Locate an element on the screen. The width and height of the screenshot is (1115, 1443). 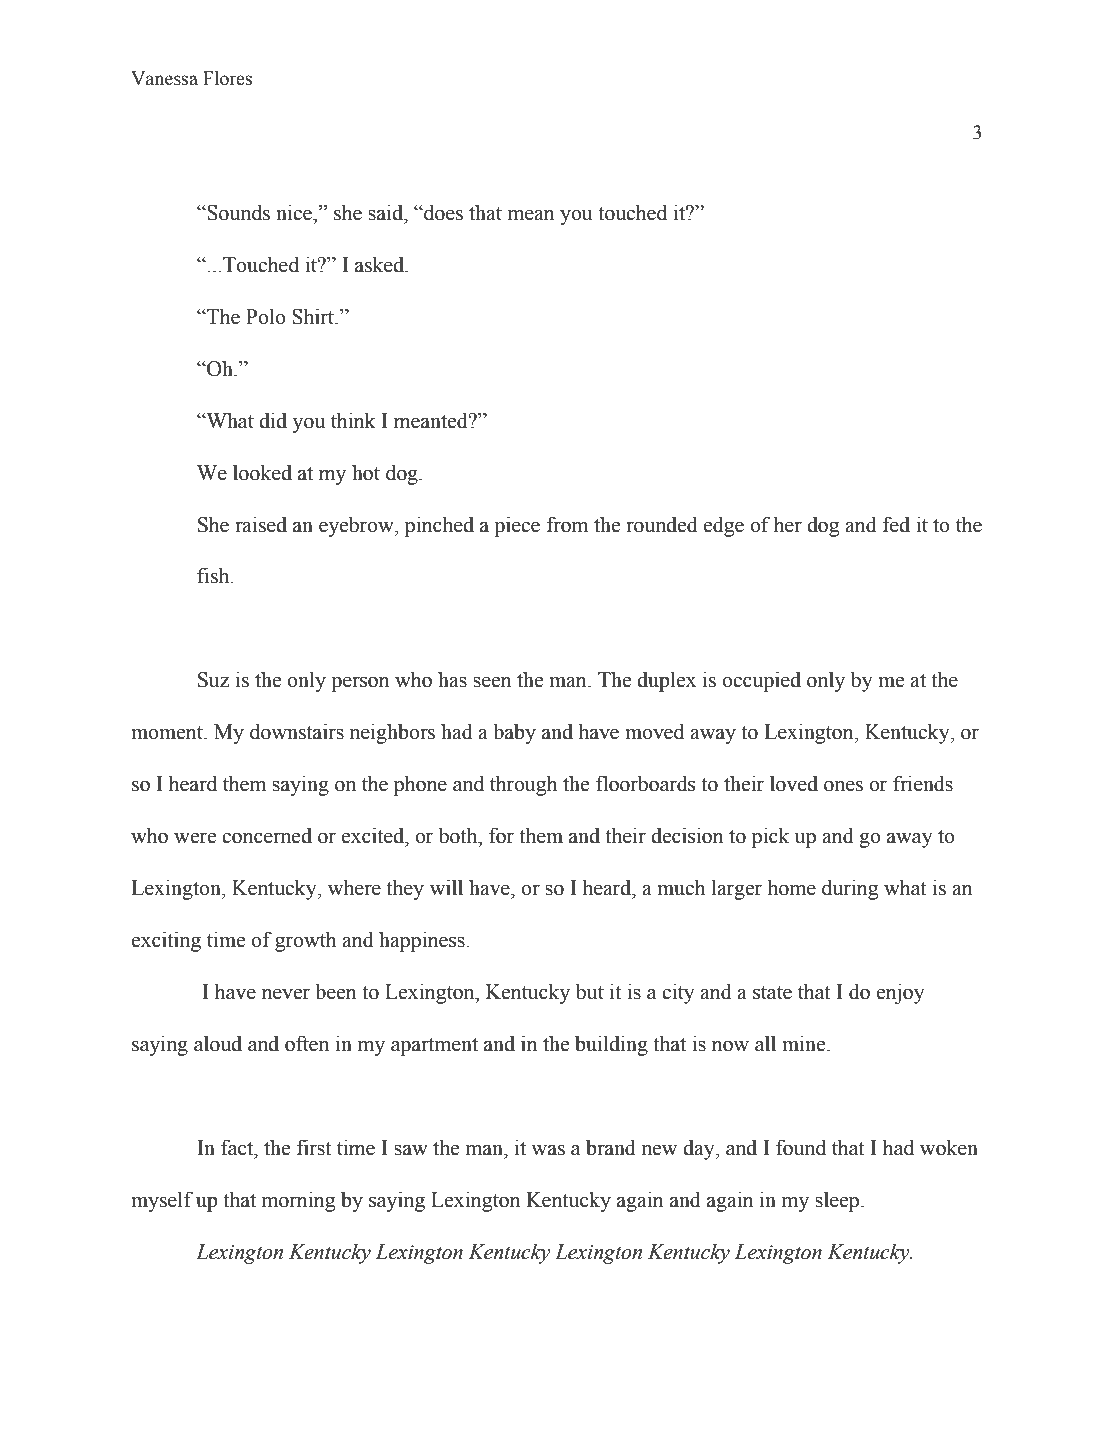
asked is located at coordinates (381, 264).
